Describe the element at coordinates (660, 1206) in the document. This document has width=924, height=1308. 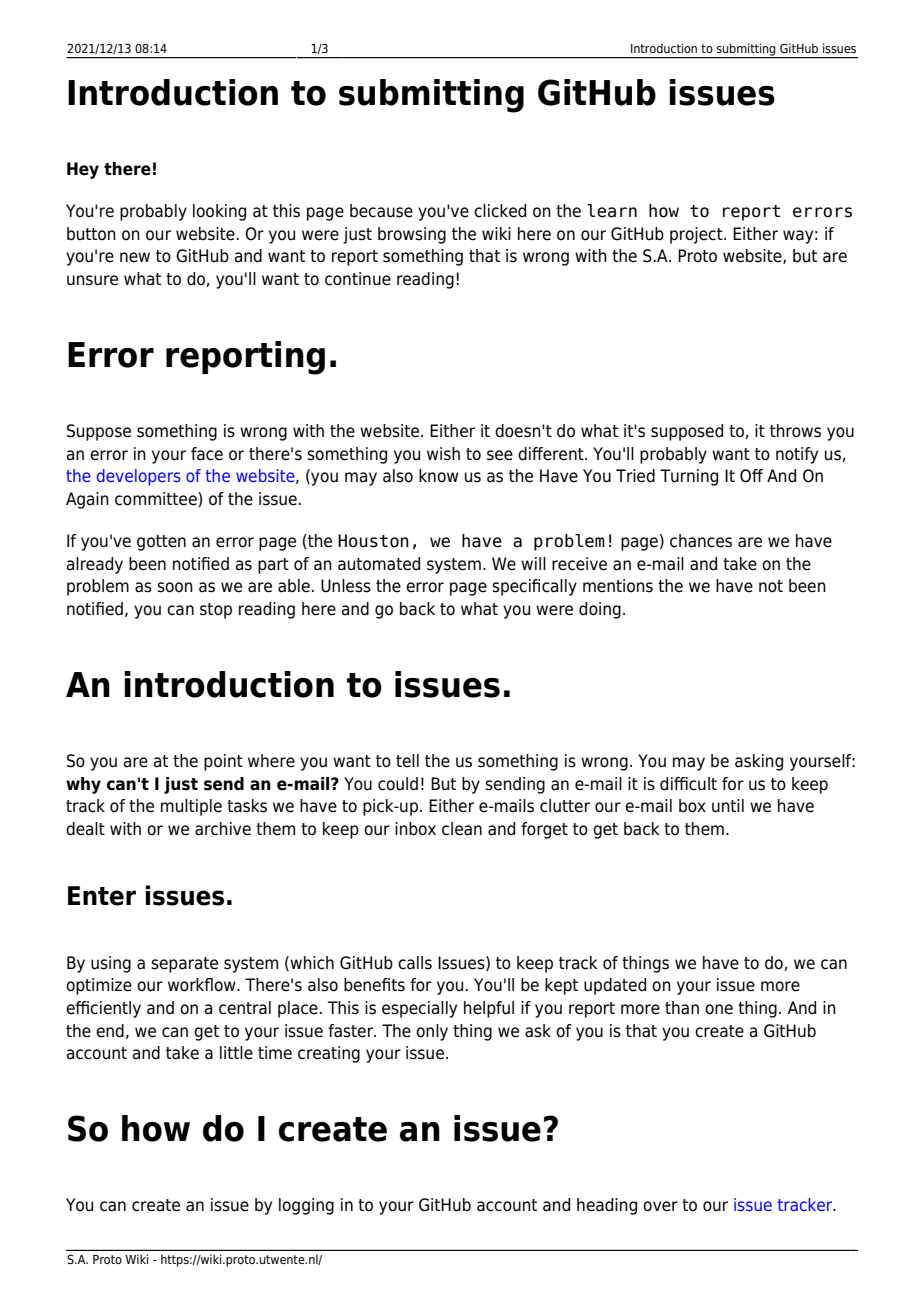
I see `over` at that location.
